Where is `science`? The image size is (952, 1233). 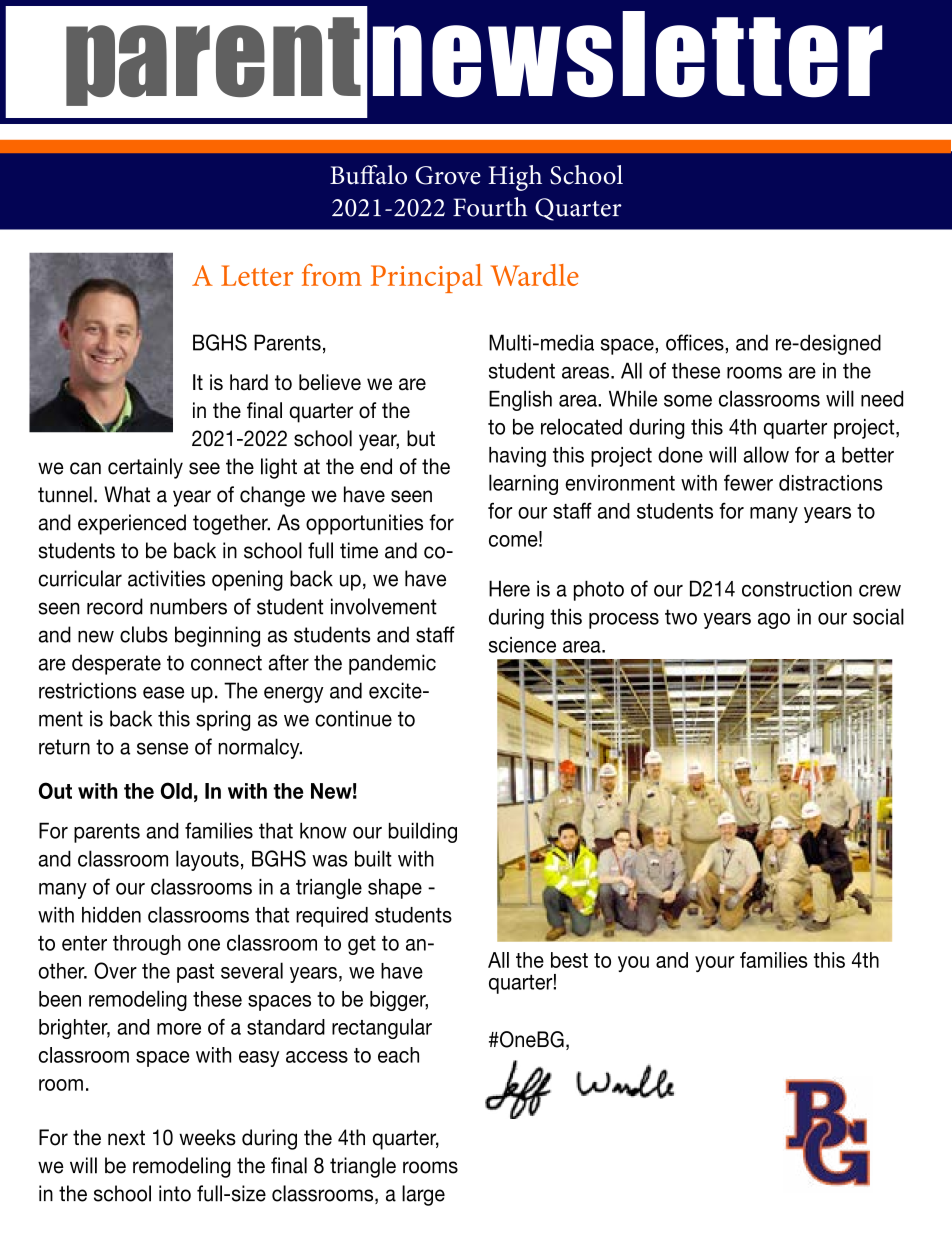
science is located at coordinates (522, 645).
